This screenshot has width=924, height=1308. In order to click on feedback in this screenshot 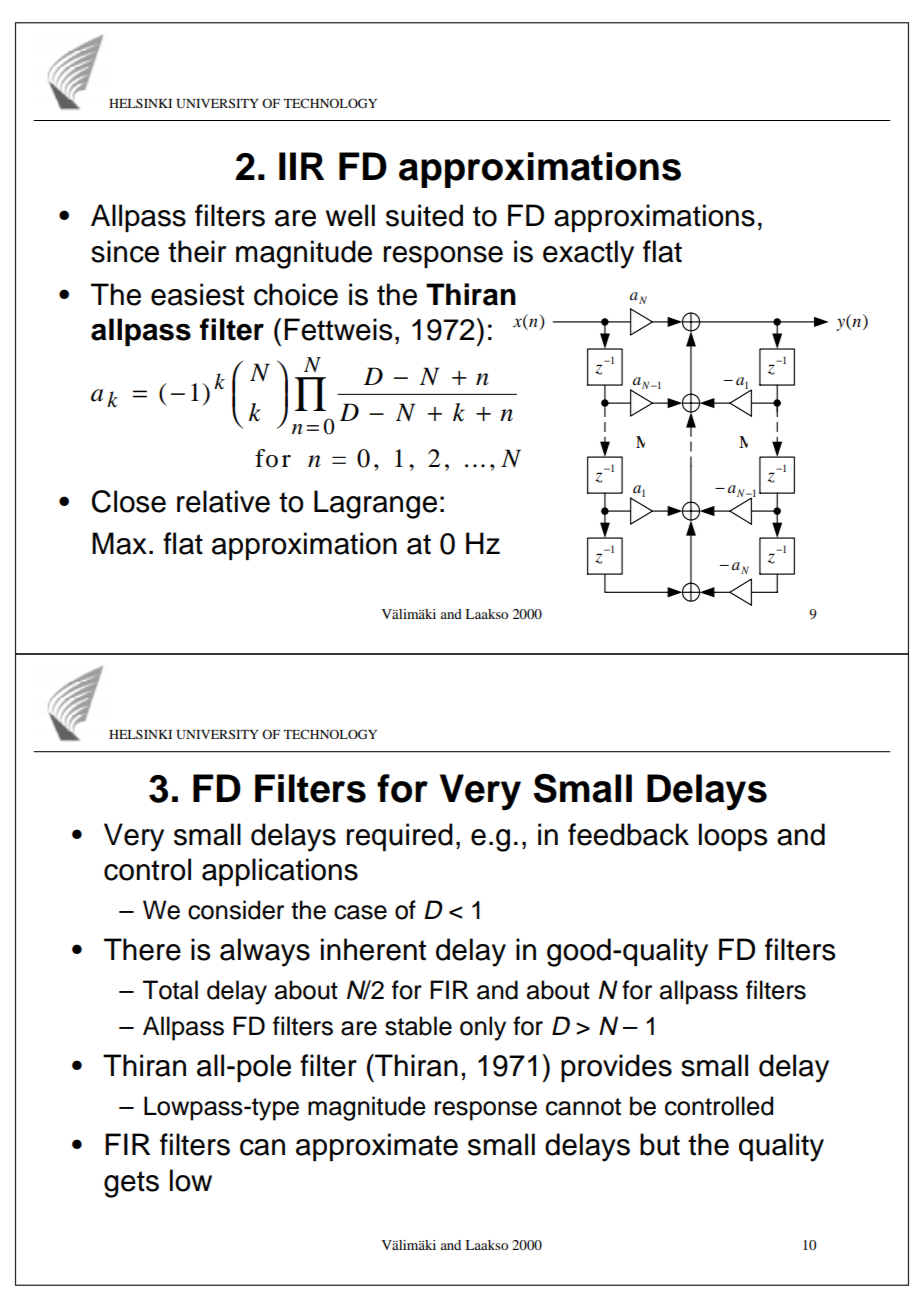, I will do `click(628, 834)`.
